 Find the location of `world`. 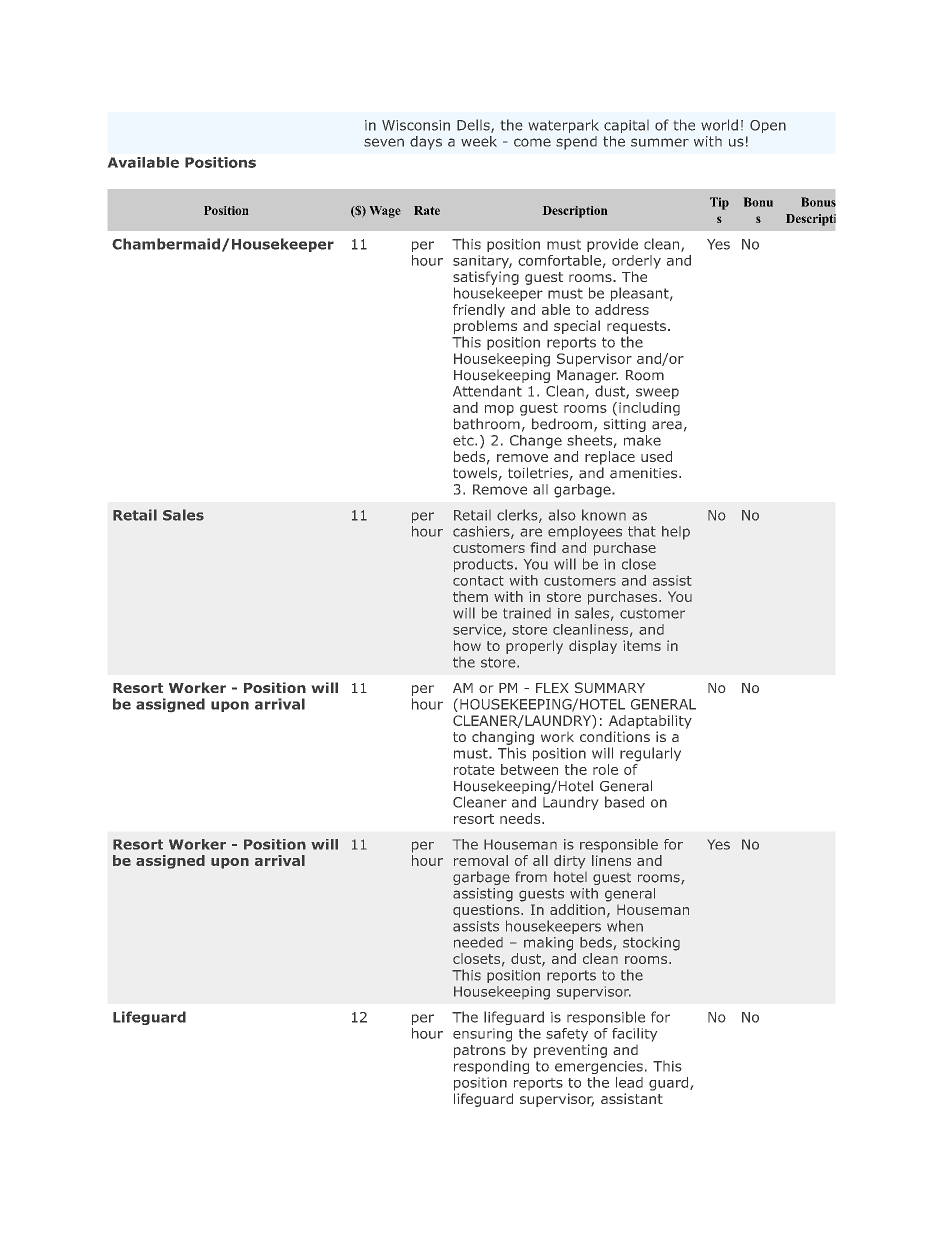

world is located at coordinates (719, 125).
